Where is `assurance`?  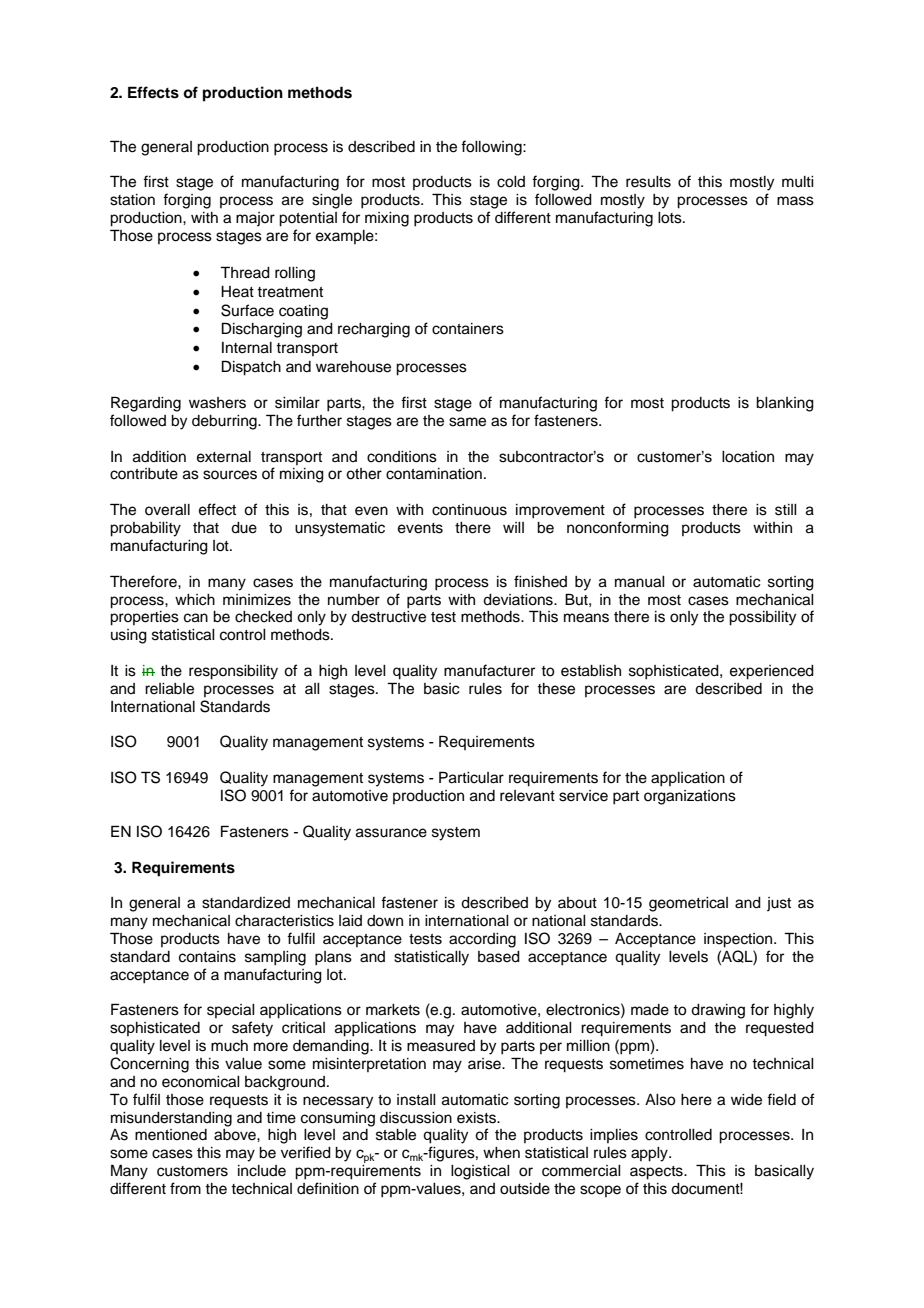 assurance is located at coordinates (391, 833).
